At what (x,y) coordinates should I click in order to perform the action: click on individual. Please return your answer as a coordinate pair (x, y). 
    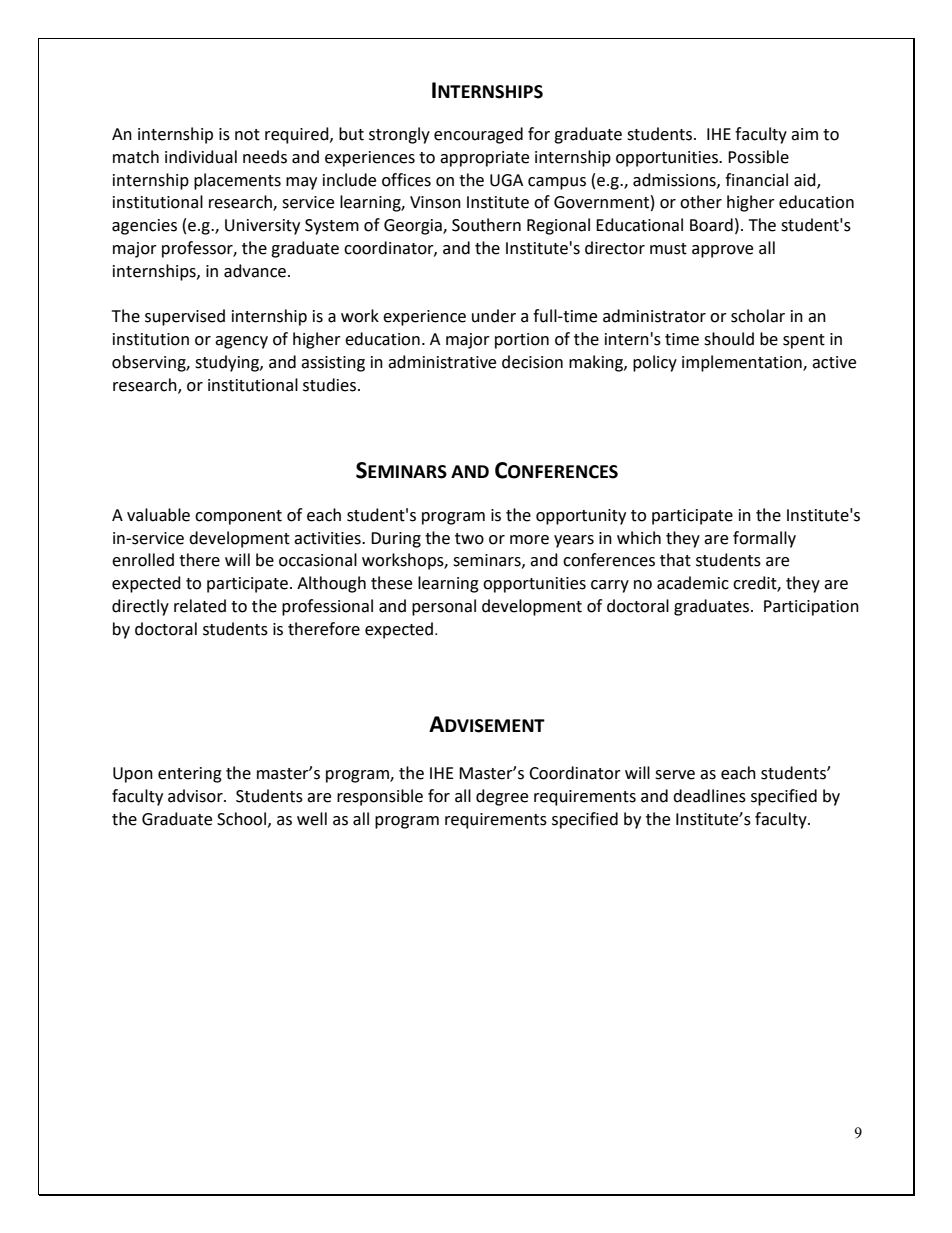
    Looking at the image, I should click on (201, 157).
